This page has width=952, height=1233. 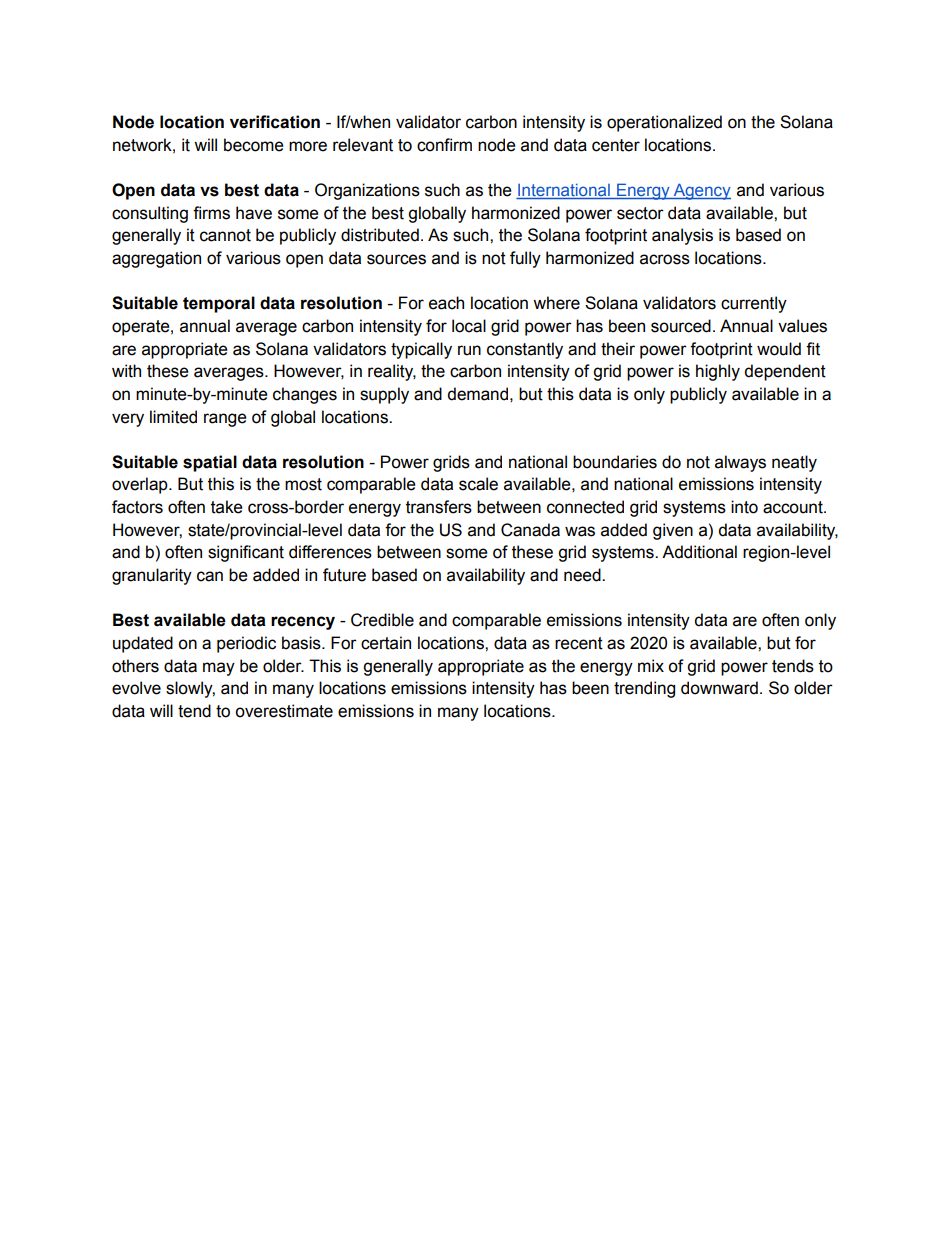 What do you see at coordinates (469, 326) in the page?
I see `local` at bounding box center [469, 326].
